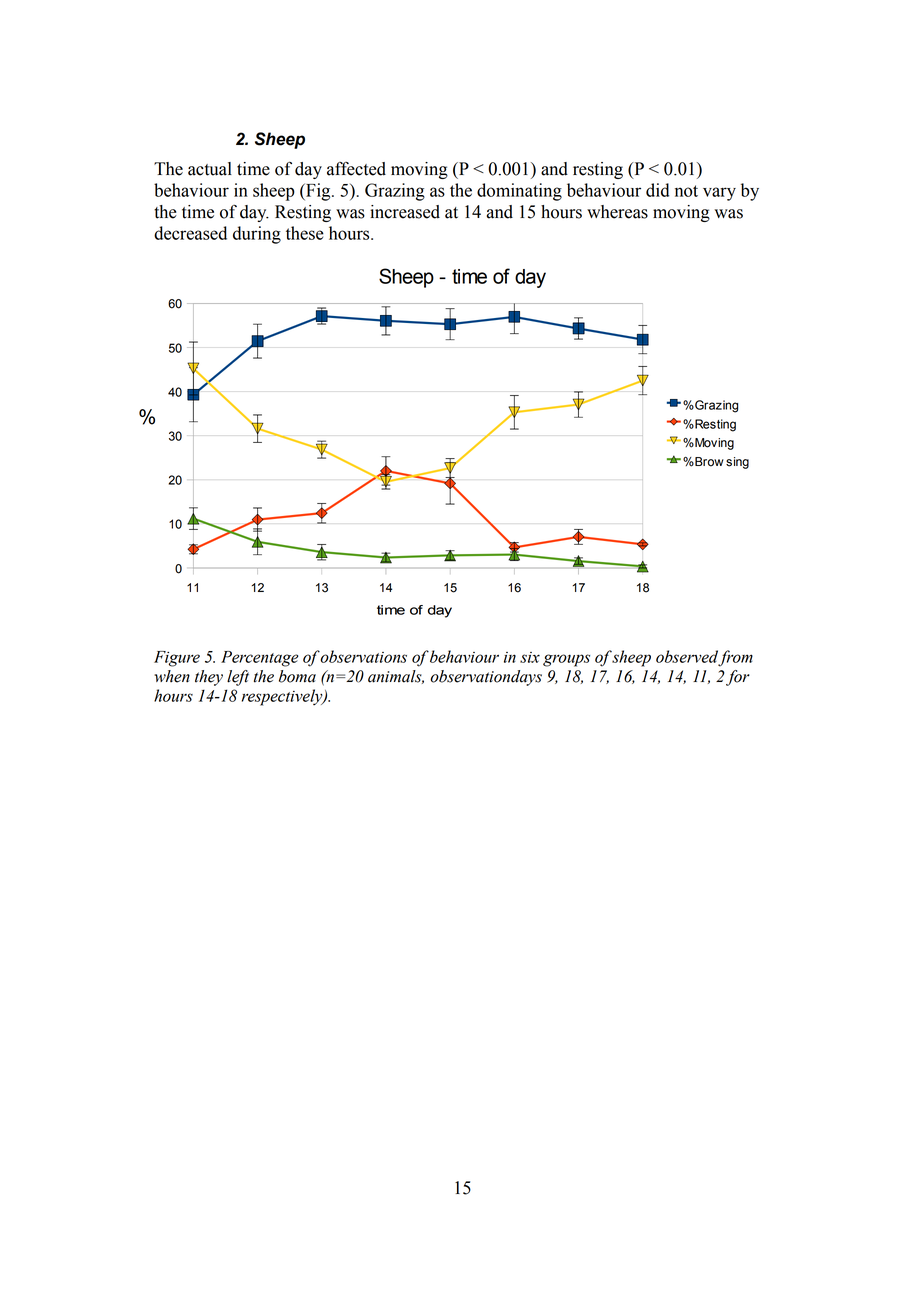 This screenshot has width=924, height=1308. What do you see at coordinates (305, 233) in the screenshot?
I see `these` at bounding box center [305, 233].
